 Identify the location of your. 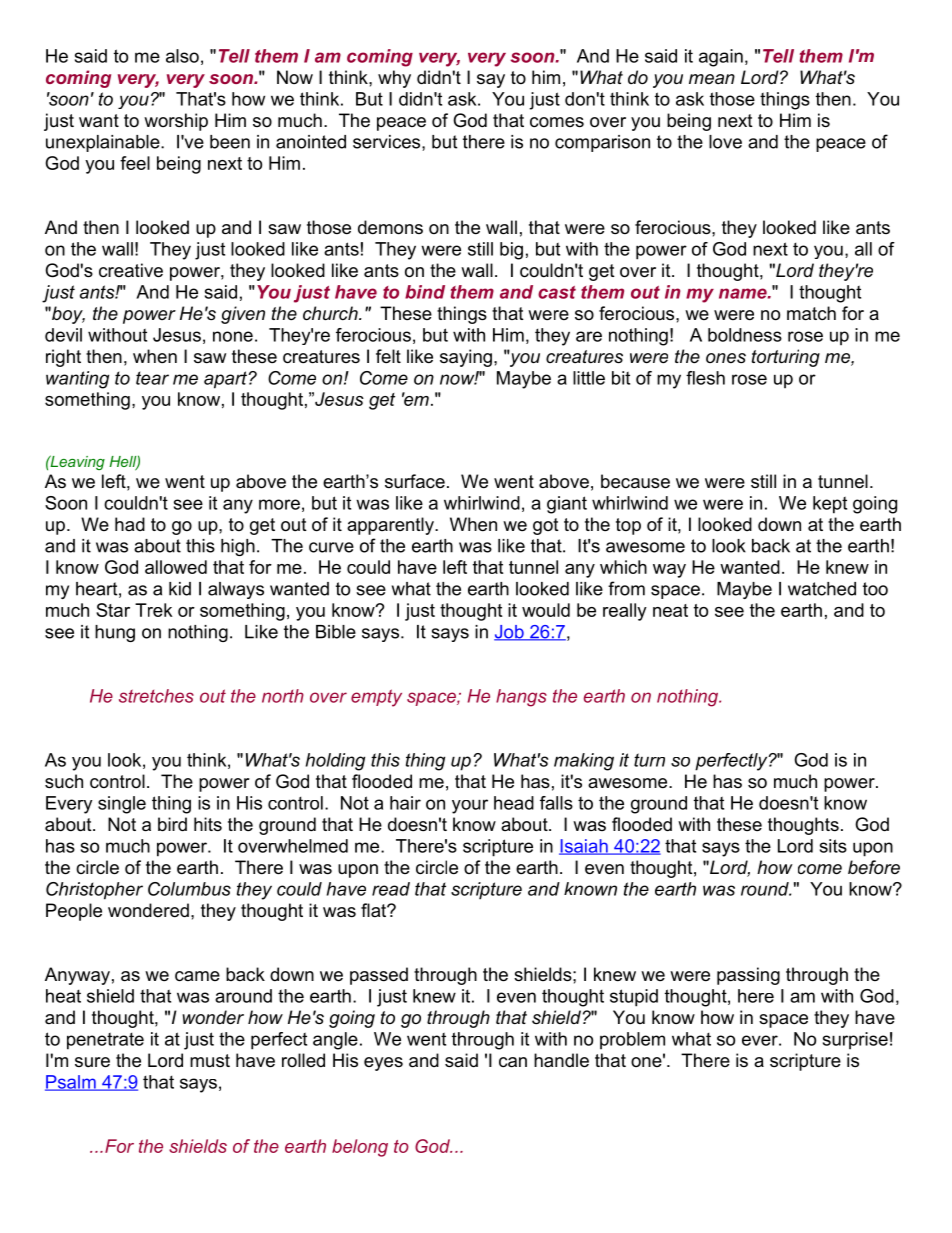
(470, 806).
